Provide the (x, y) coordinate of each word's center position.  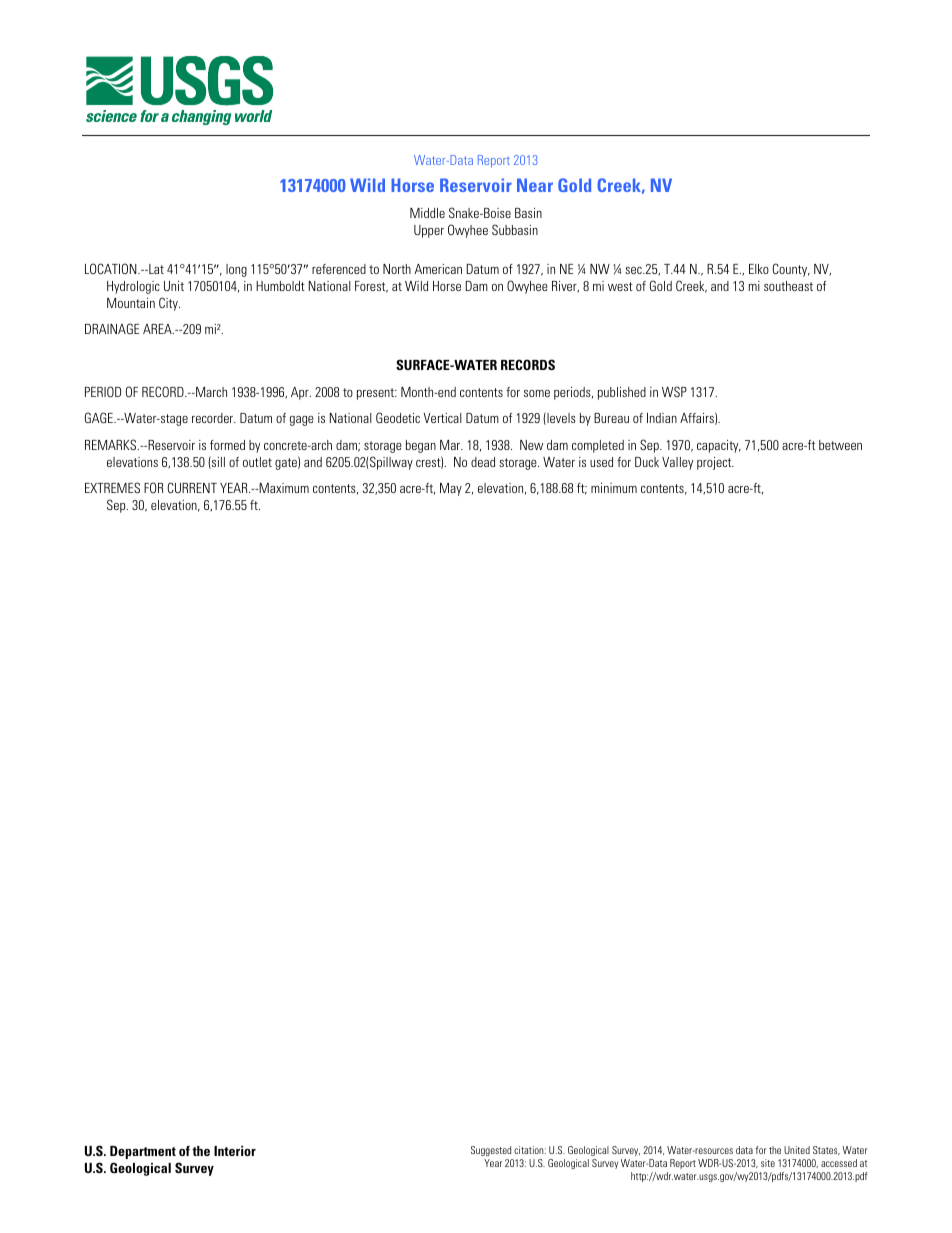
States (826, 1150)
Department (143, 1152)
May (451, 489)
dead (483, 462)
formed (227, 445)
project (715, 463)
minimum (614, 488)
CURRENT (192, 487)
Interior (235, 1151)
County (791, 270)
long (236, 270)
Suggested (491, 1151)
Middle (427, 213)
